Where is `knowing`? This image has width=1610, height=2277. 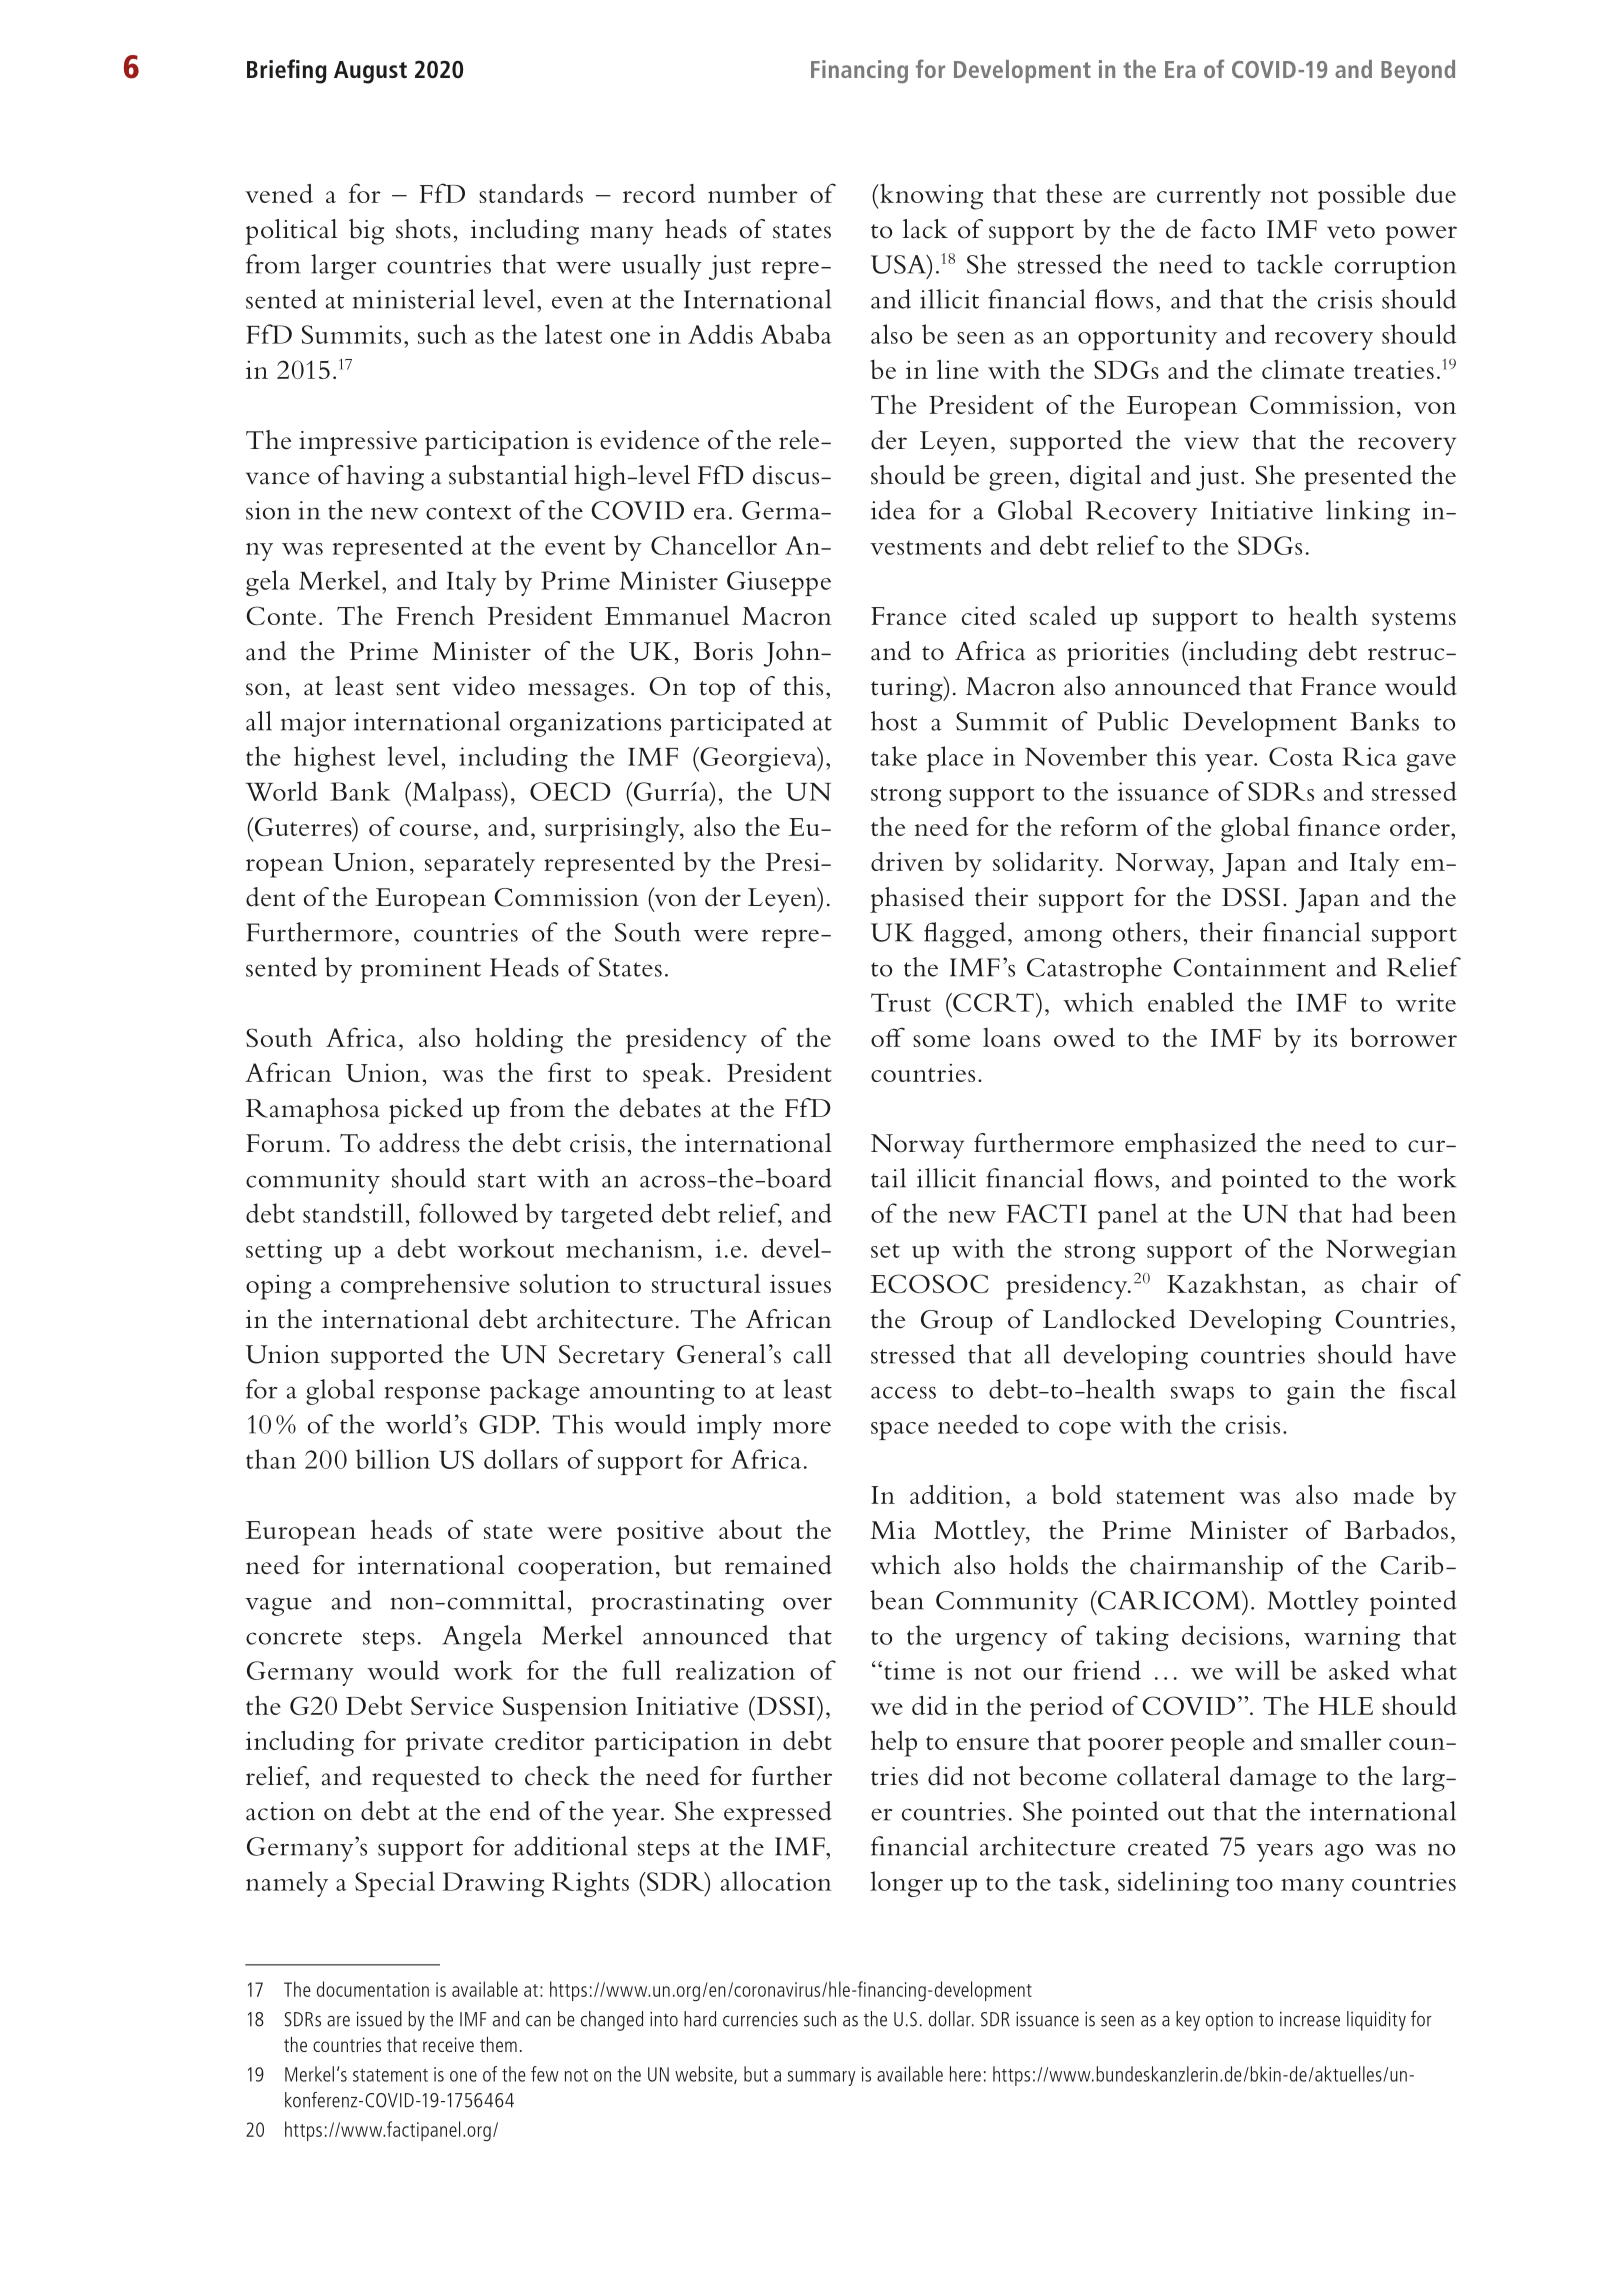 knowing is located at coordinates (930, 196).
